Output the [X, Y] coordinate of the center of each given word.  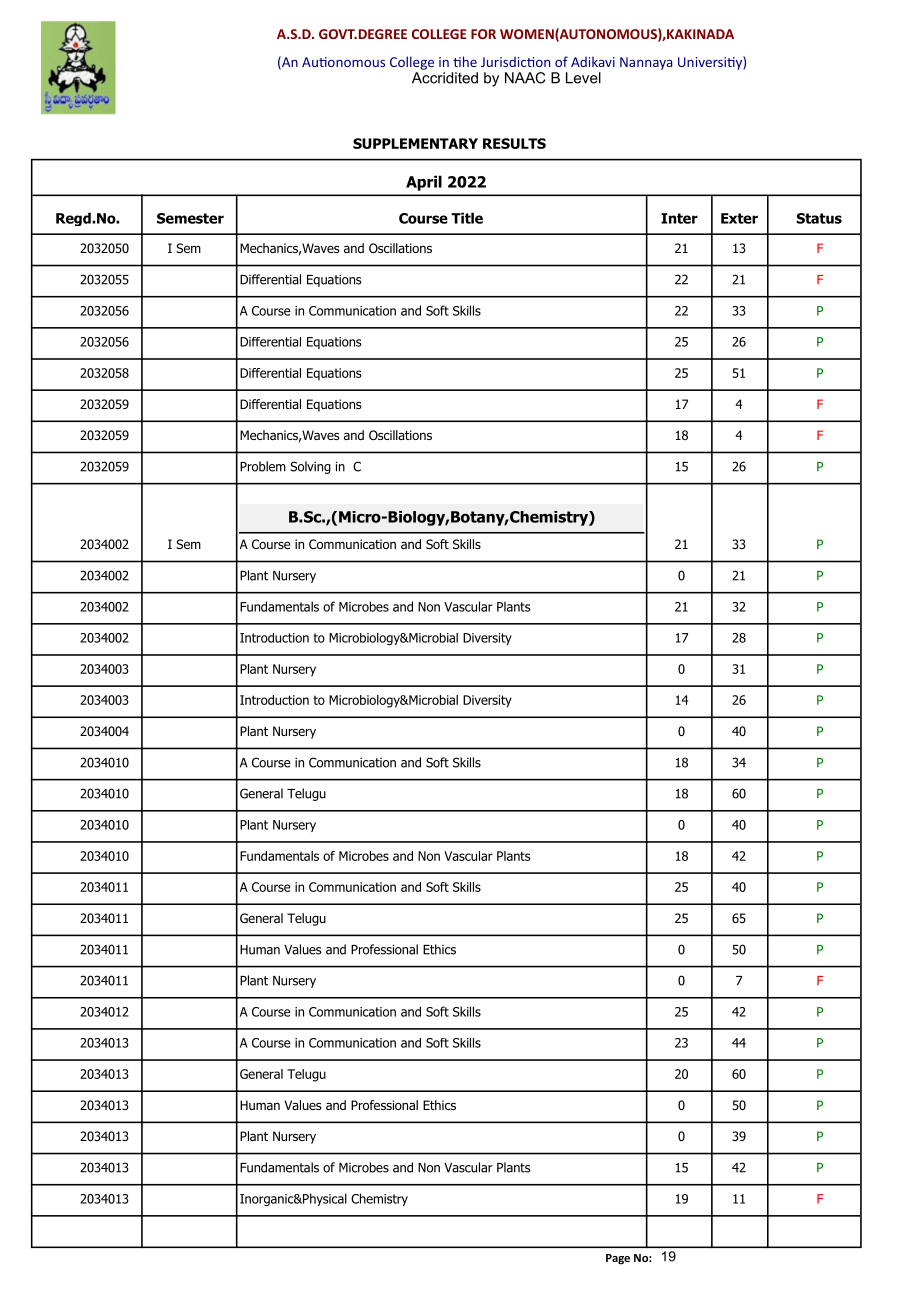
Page [618, 1259]
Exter [739, 218]
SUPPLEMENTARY [415, 143]
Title [467, 218]
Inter [679, 218]
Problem [263, 466]
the [465, 61]
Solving [310, 467]
